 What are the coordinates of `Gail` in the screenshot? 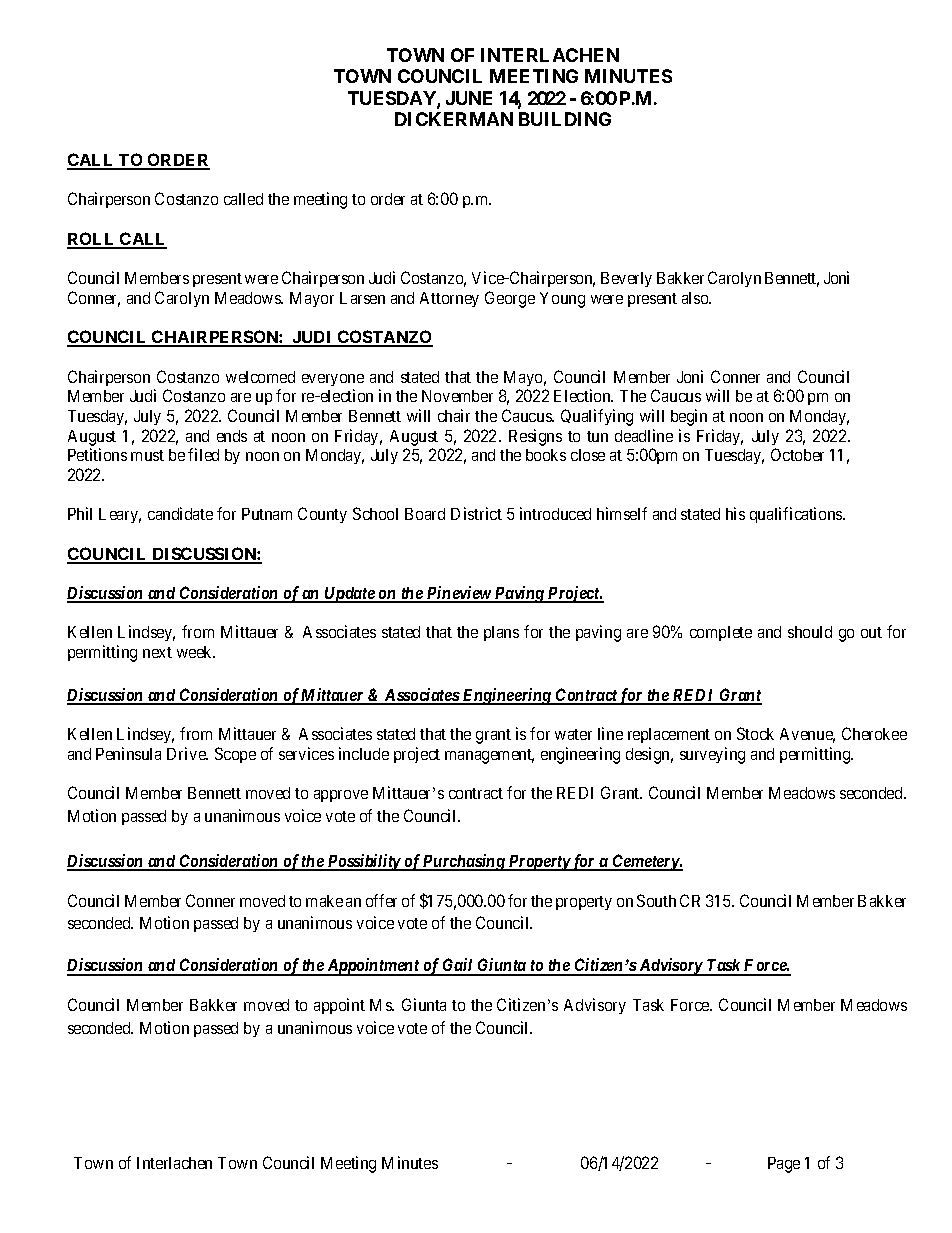 It's located at (458, 966).
